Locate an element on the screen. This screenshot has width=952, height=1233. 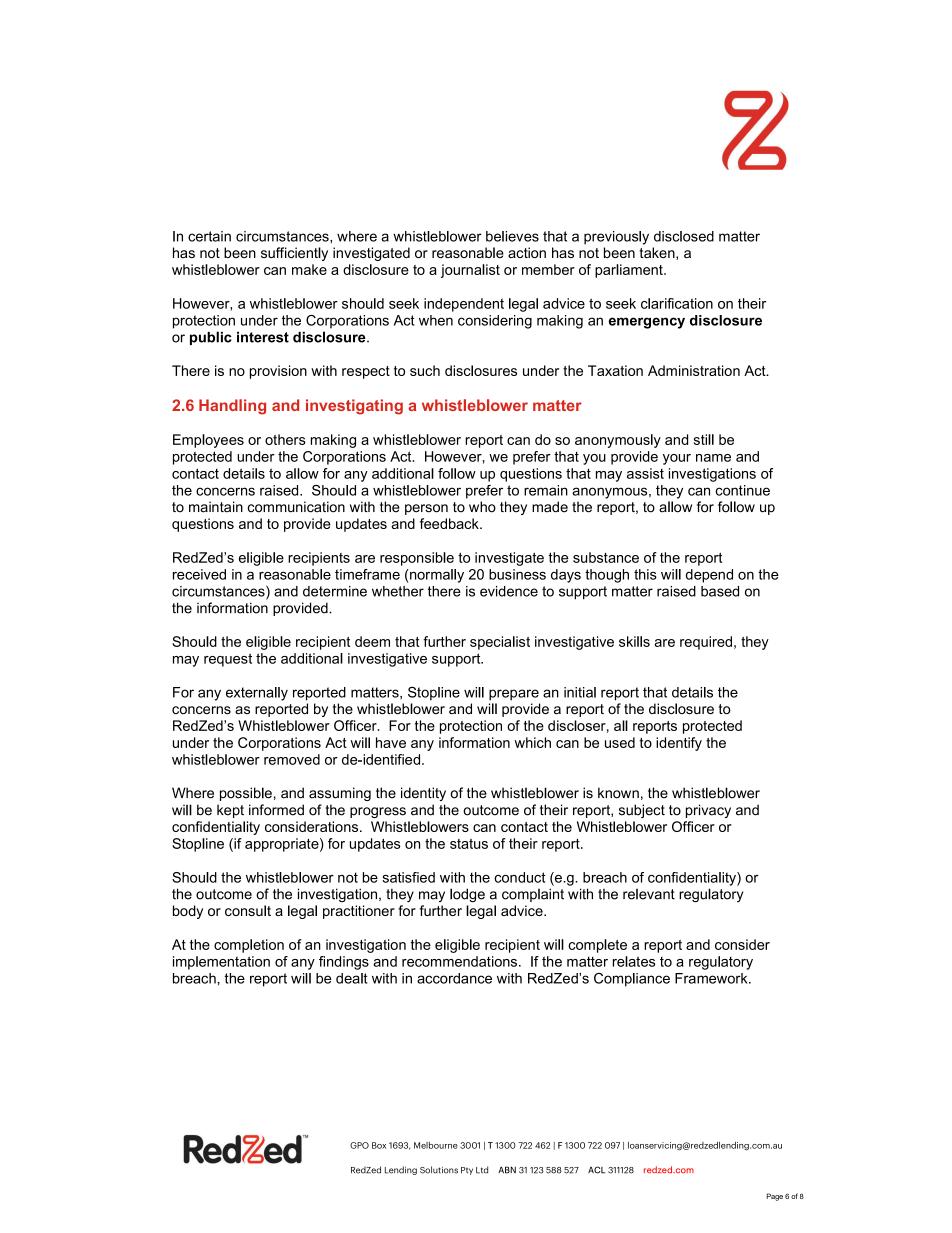
prepare is located at coordinates (514, 695).
